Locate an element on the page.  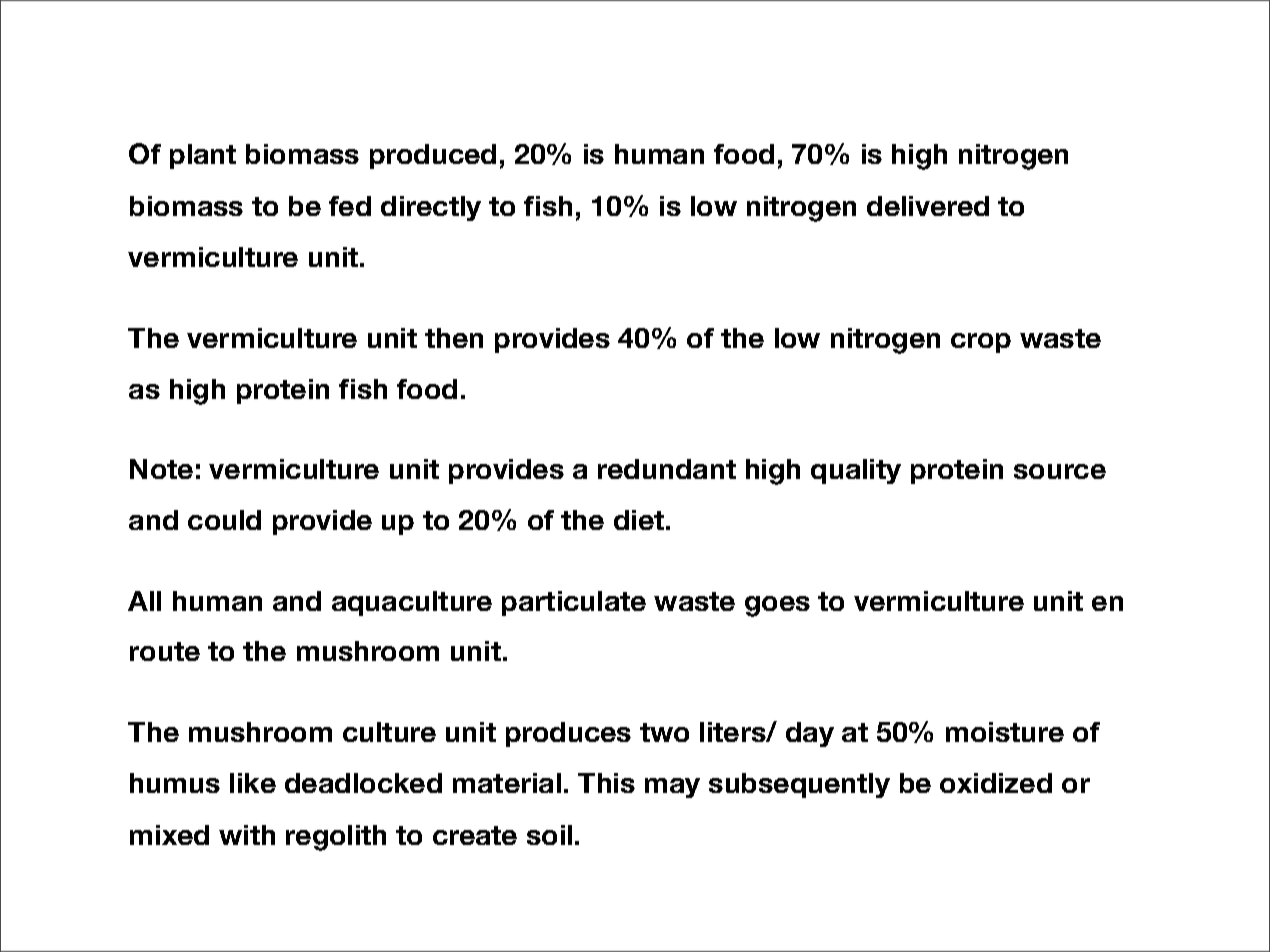
particulate is located at coordinates (574, 603).
